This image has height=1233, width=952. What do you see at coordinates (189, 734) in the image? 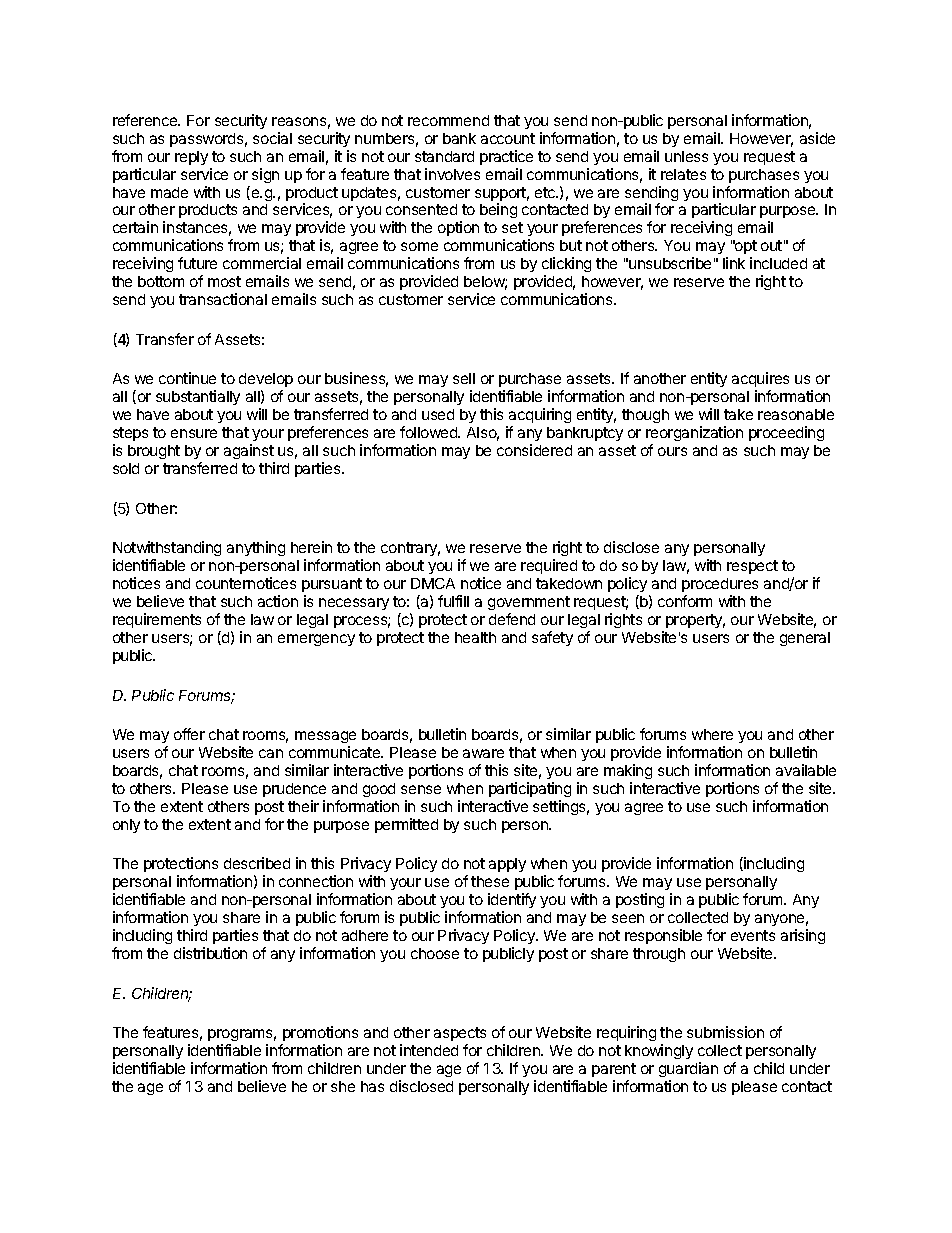
I see `offer` at bounding box center [189, 734].
